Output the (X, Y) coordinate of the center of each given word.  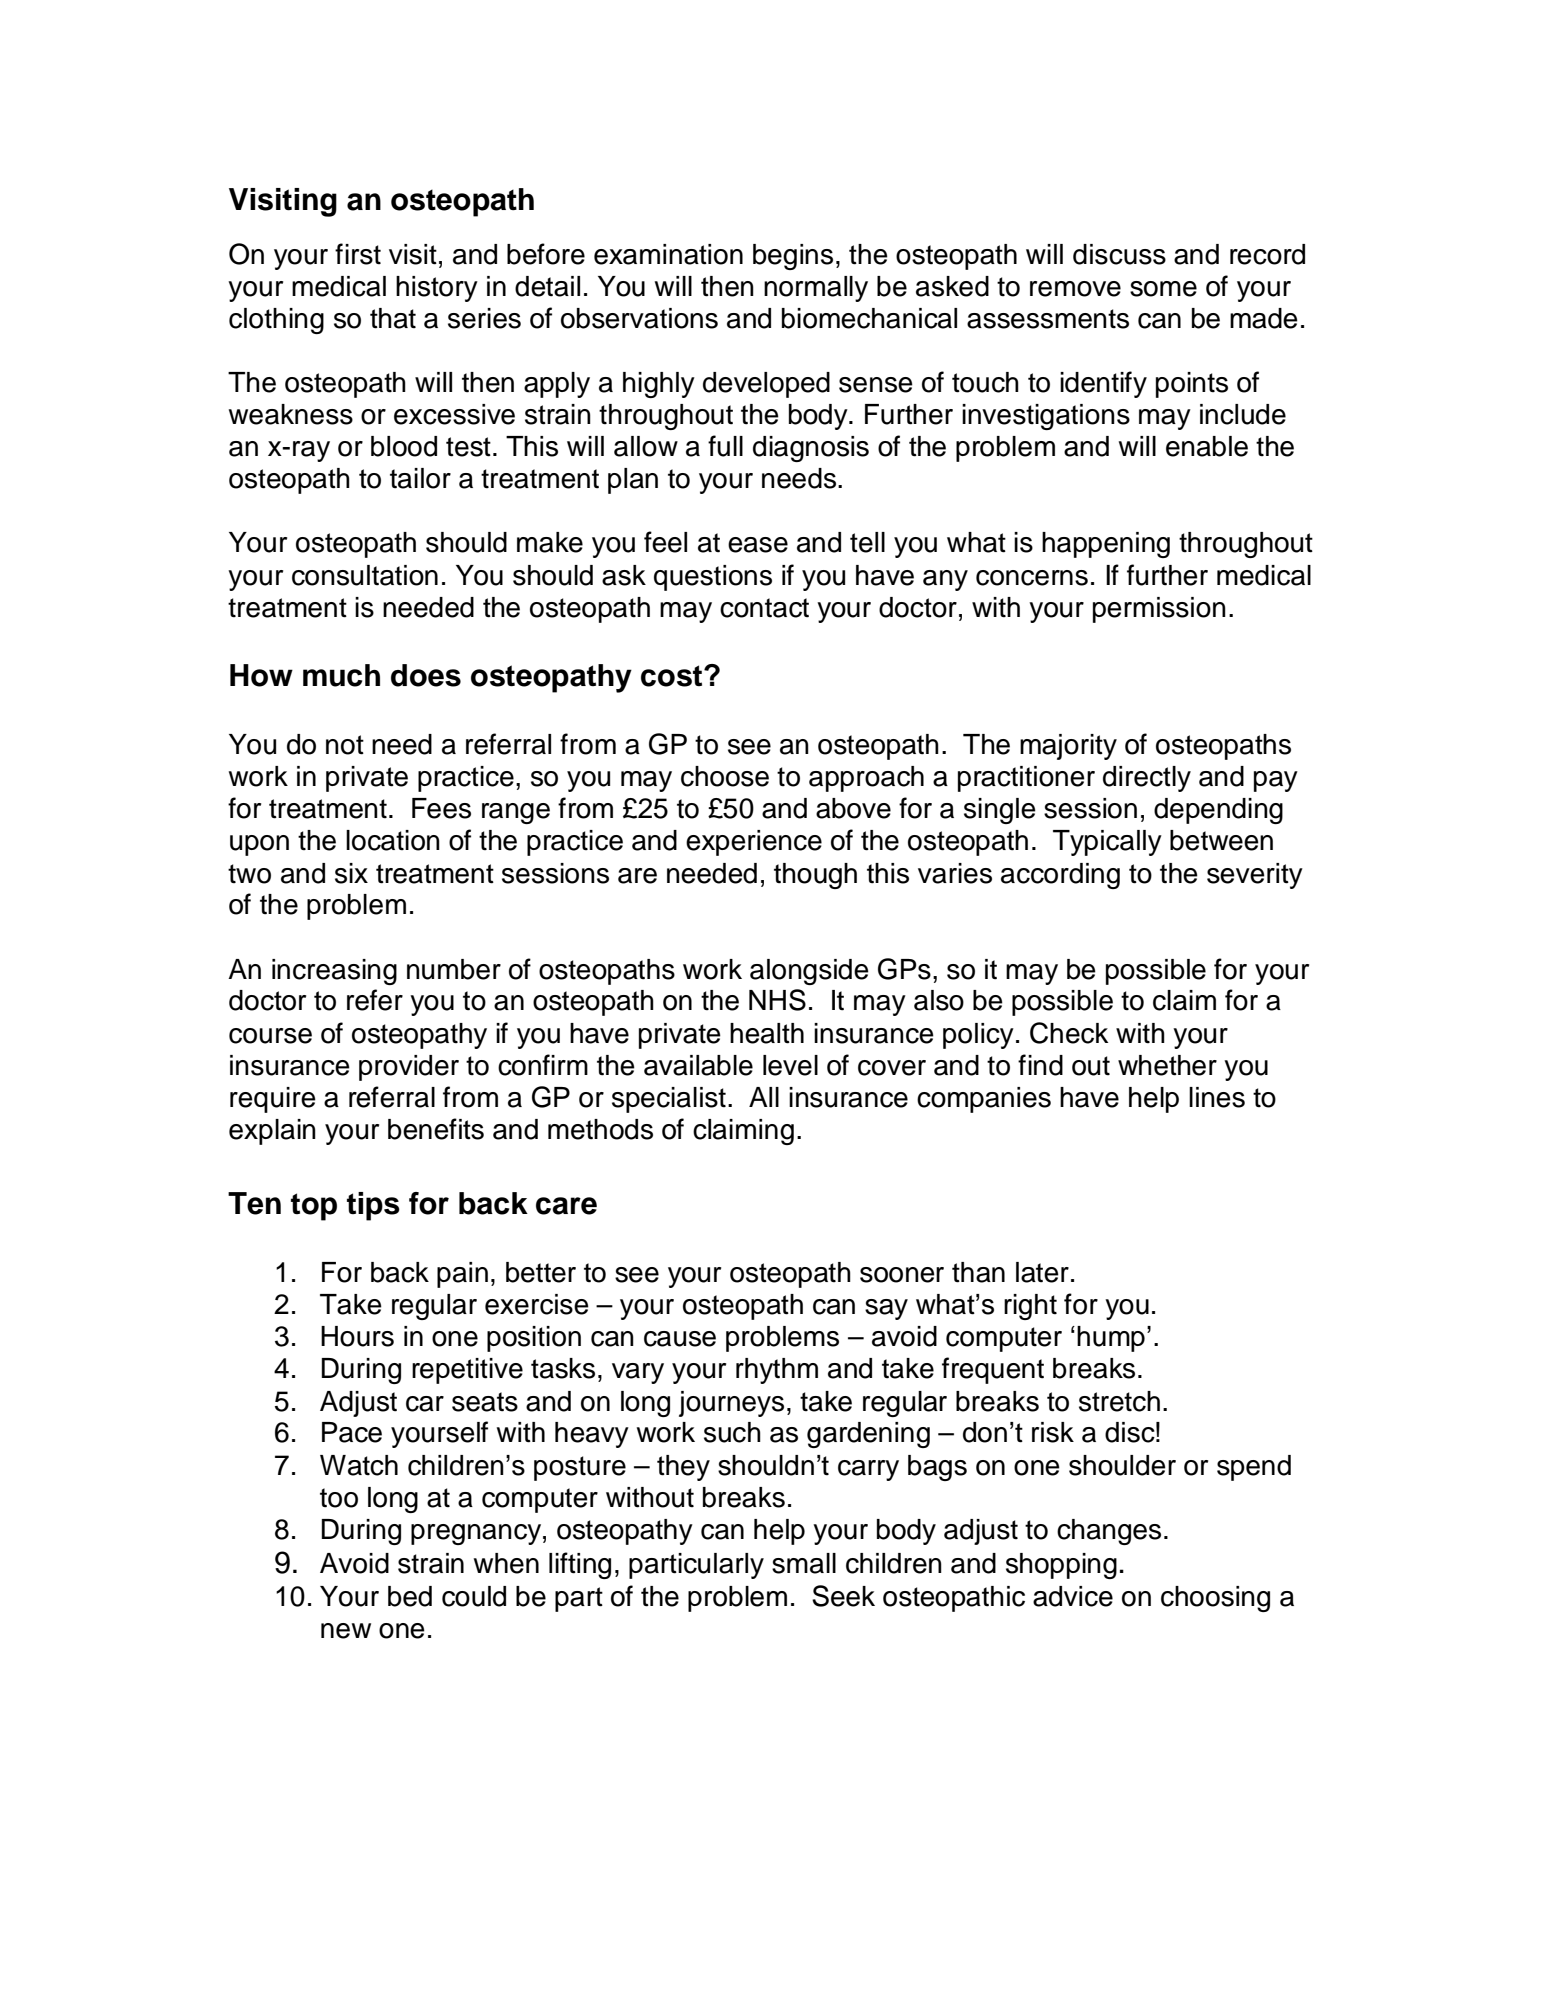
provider (409, 1068)
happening (1106, 545)
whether (1167, 1065)
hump (1111, 1339)
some (1163, 289)
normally (816, 289)
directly (1147, 779)
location (393, 840)
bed (410, 1596)
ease (758, 545)
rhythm (777, 1371)
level (790, 1065)
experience (754, 843)
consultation (365, 575)
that (393, 318)
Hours (357, 1336)
